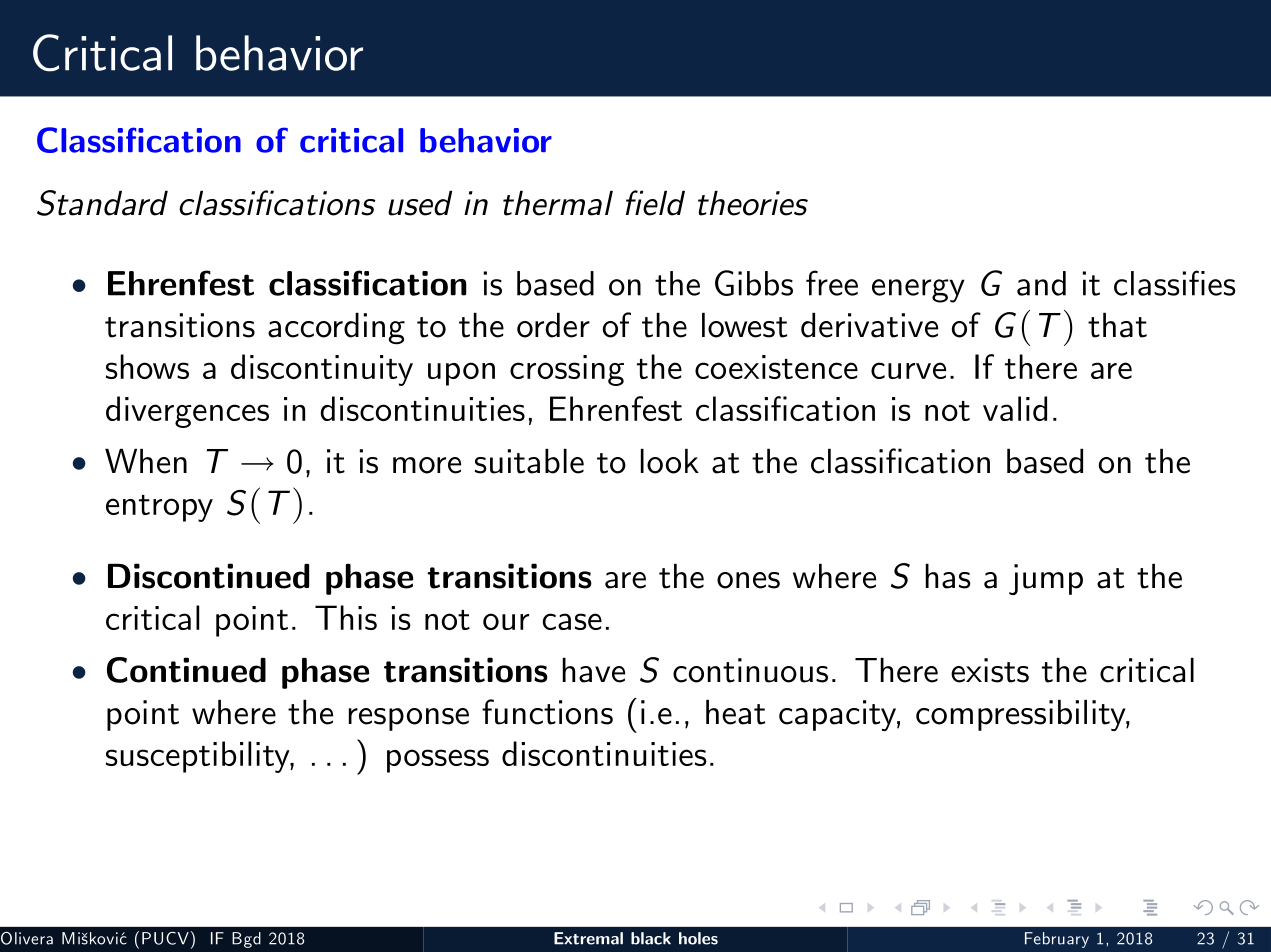  Describe the element at coordinates (698, 938) in the screenshot. I see `holes` at that location.
